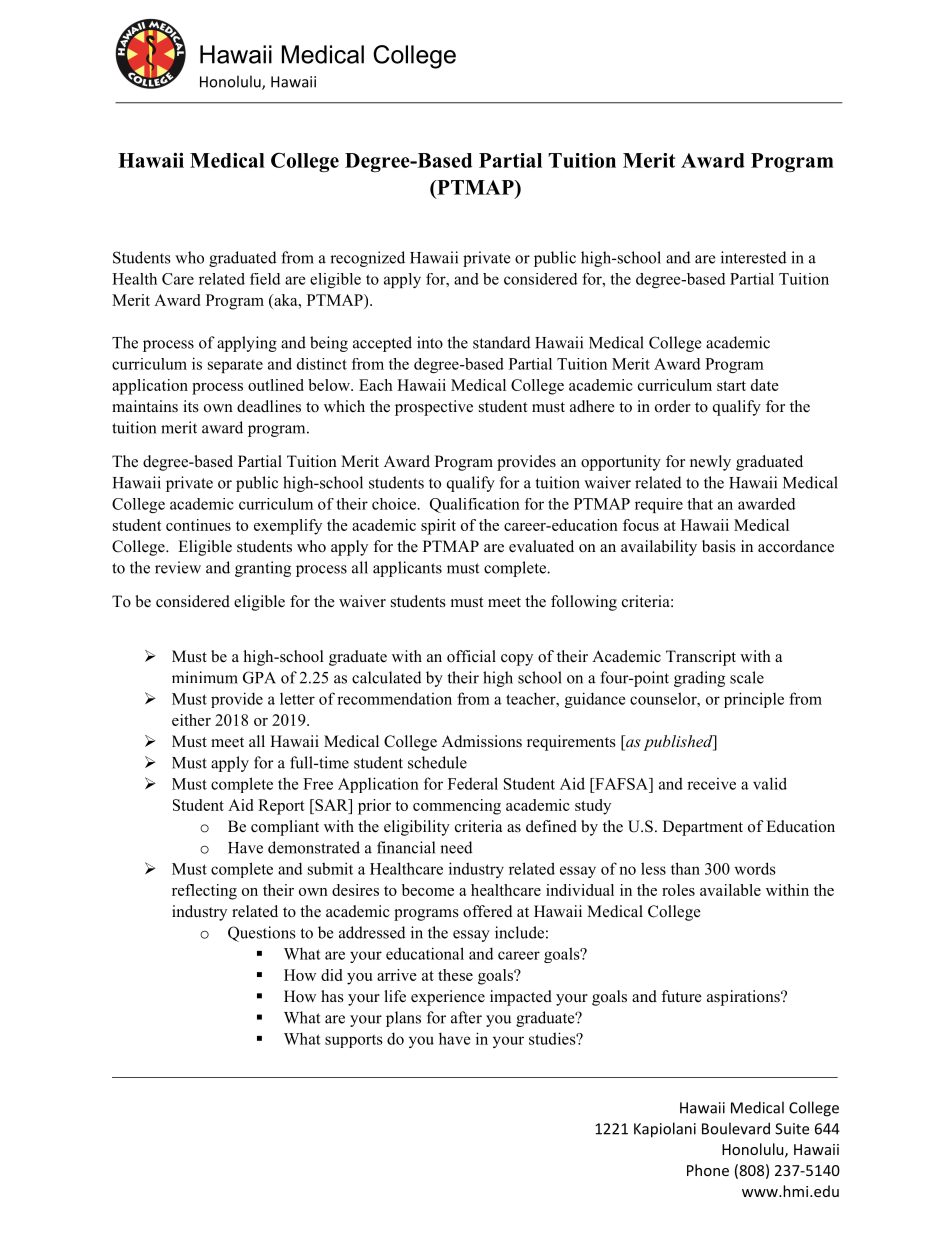 The width and height of the page is (952, 1233). What do you see at coordinates (466, 1017) in the page?
I see `after` at bounding box center [466, 1017].
